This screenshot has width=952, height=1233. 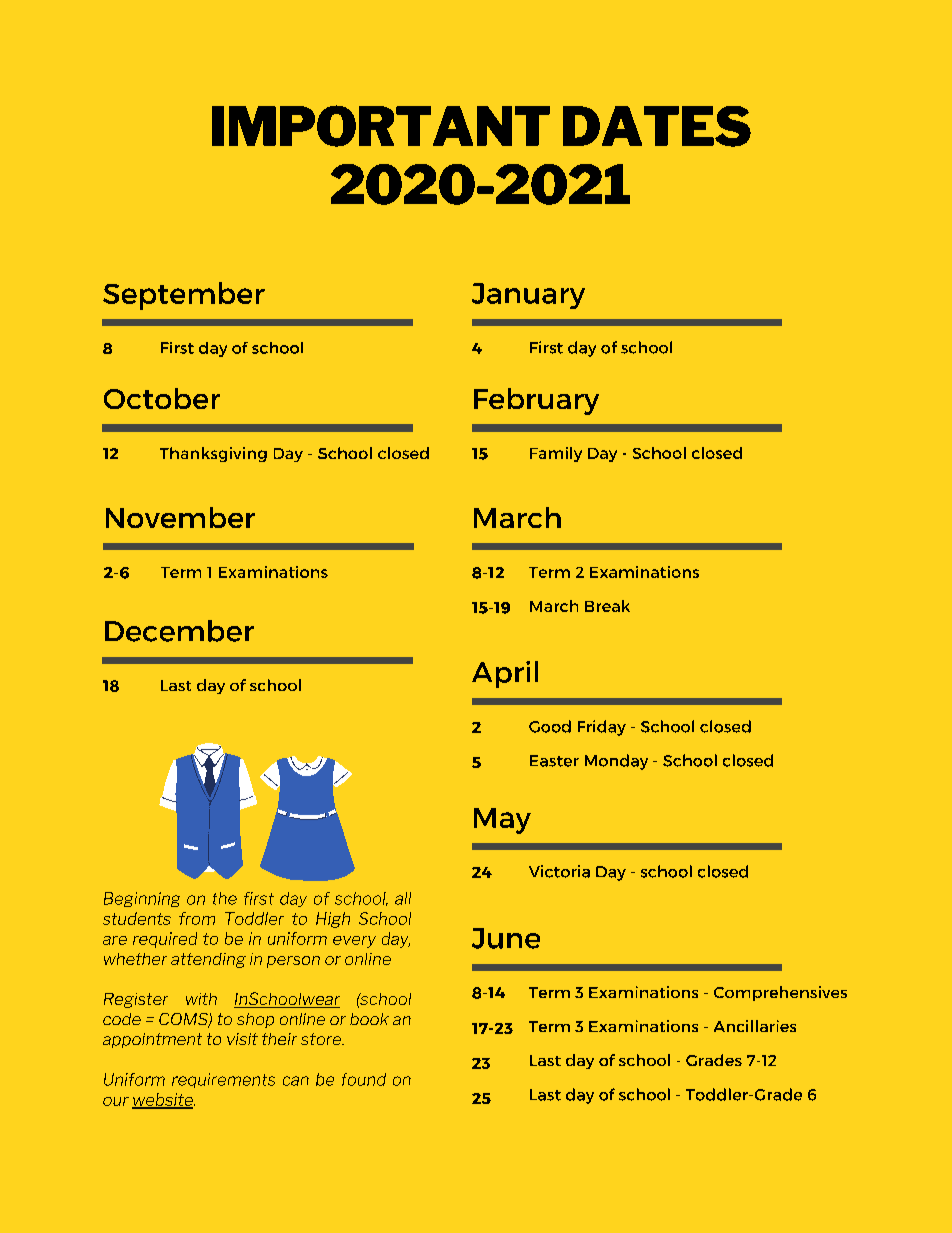 I want to click on December, so click(x=179, y=631).
